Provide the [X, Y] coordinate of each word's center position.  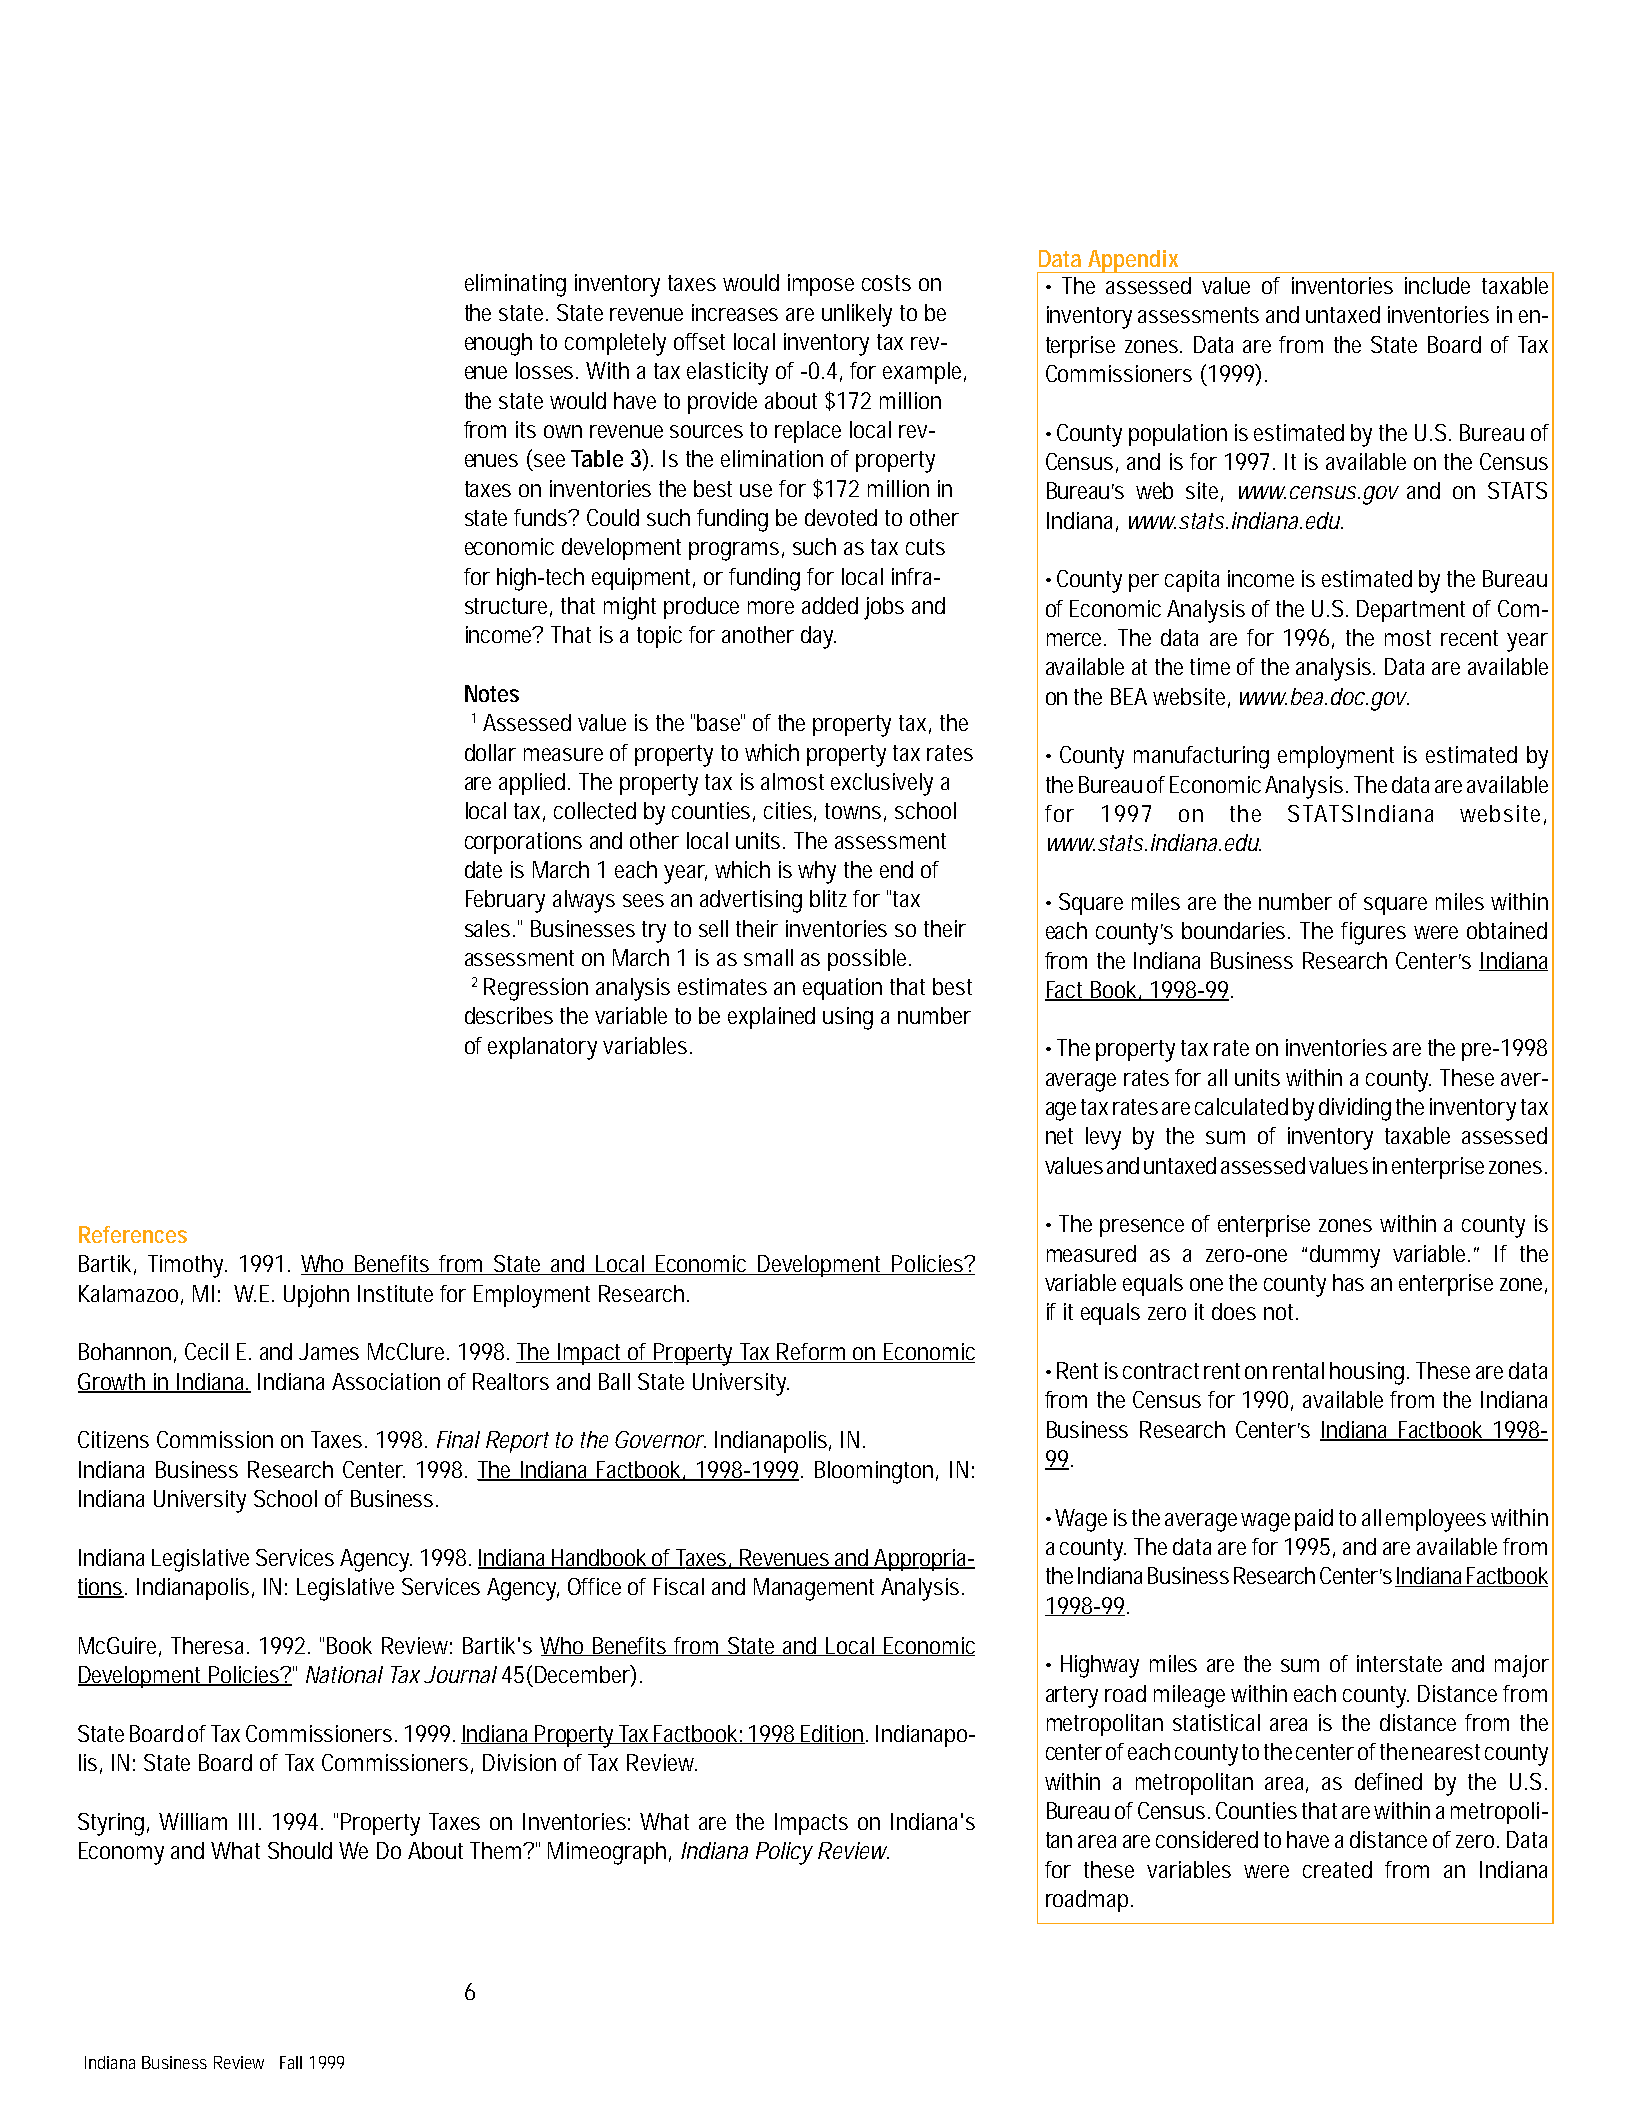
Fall [291, 2062]
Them [498, 1850]
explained [771, 1018]
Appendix [1134, 261]
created [1337, 1869]
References [133, 1234]
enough [498, 344]
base [721, 722]
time [1210, 666]
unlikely [857, 315]
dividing [1355, 1109]
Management [814, 1589]
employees [1436, 1520]
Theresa [210, 1645]
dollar [490, 752]
